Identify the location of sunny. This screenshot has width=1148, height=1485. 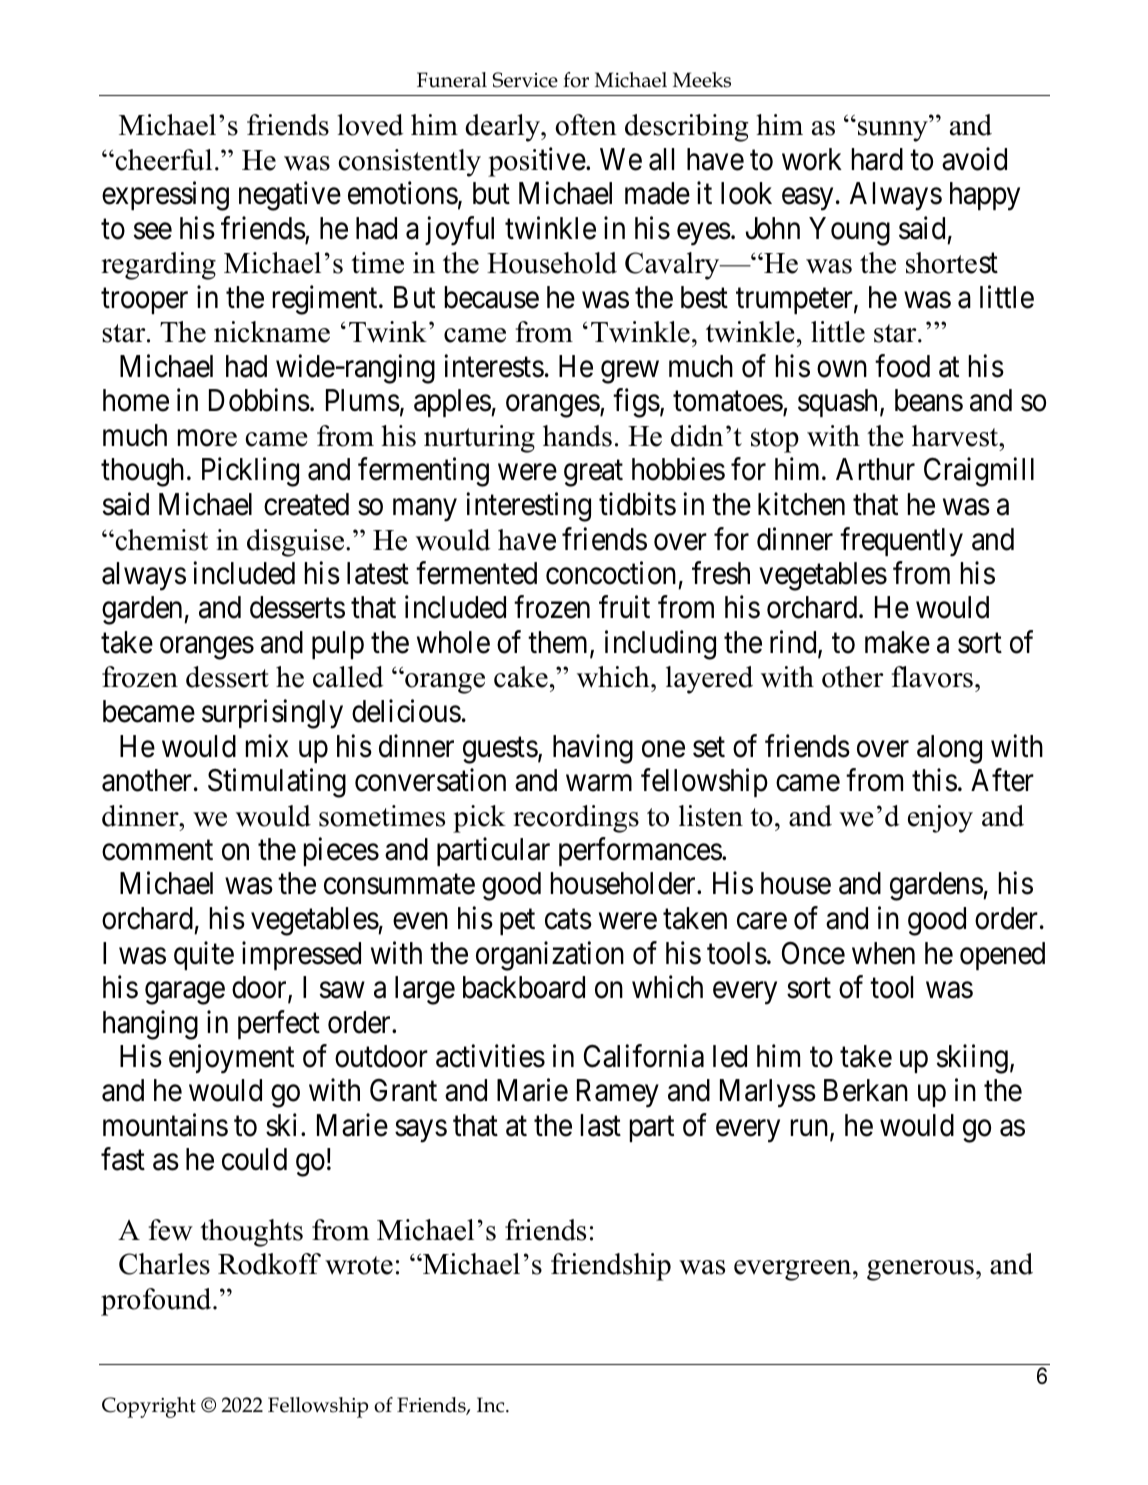
(893, 131).
